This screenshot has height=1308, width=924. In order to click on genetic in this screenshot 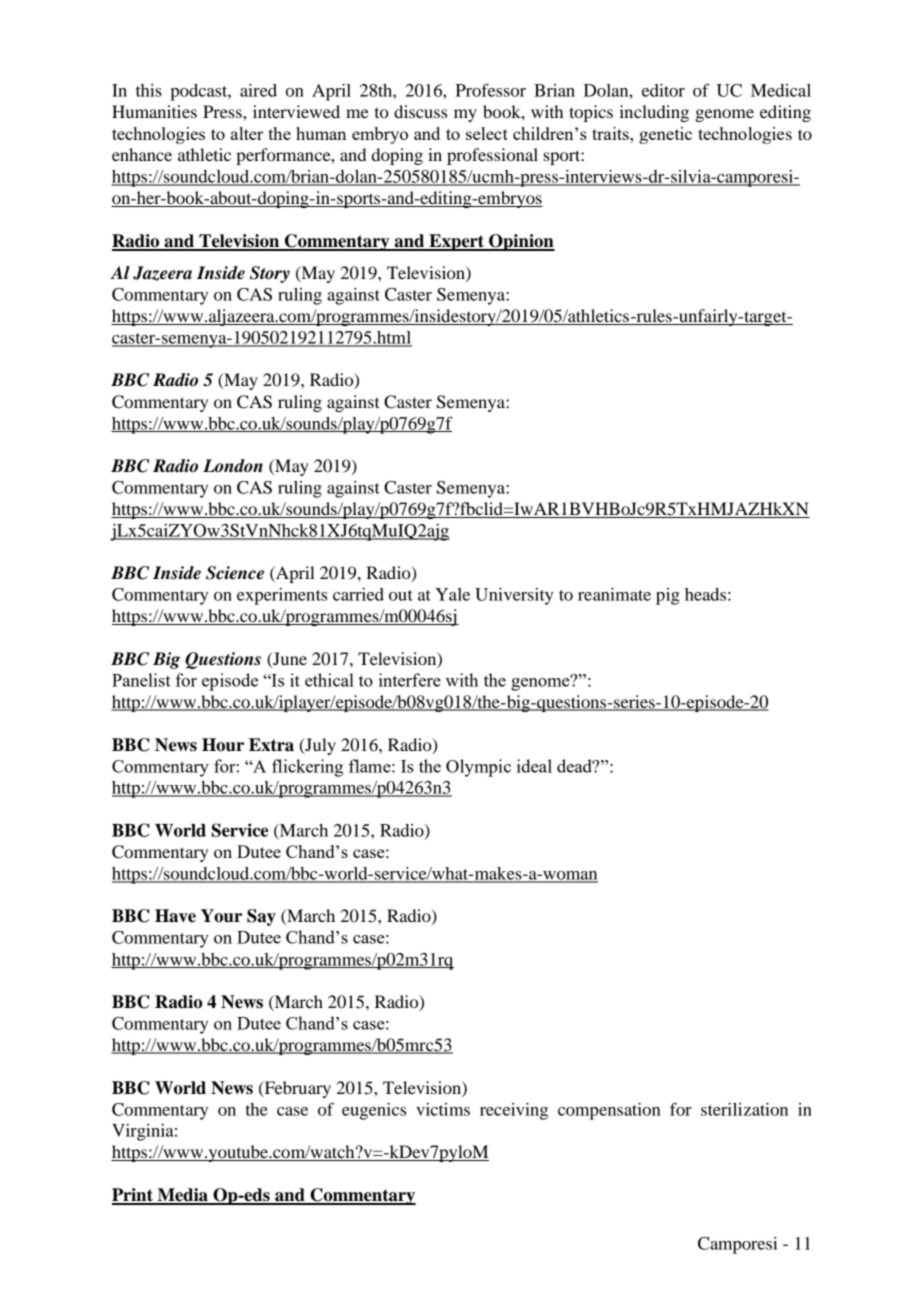, I will do `click(665, 135)`.
